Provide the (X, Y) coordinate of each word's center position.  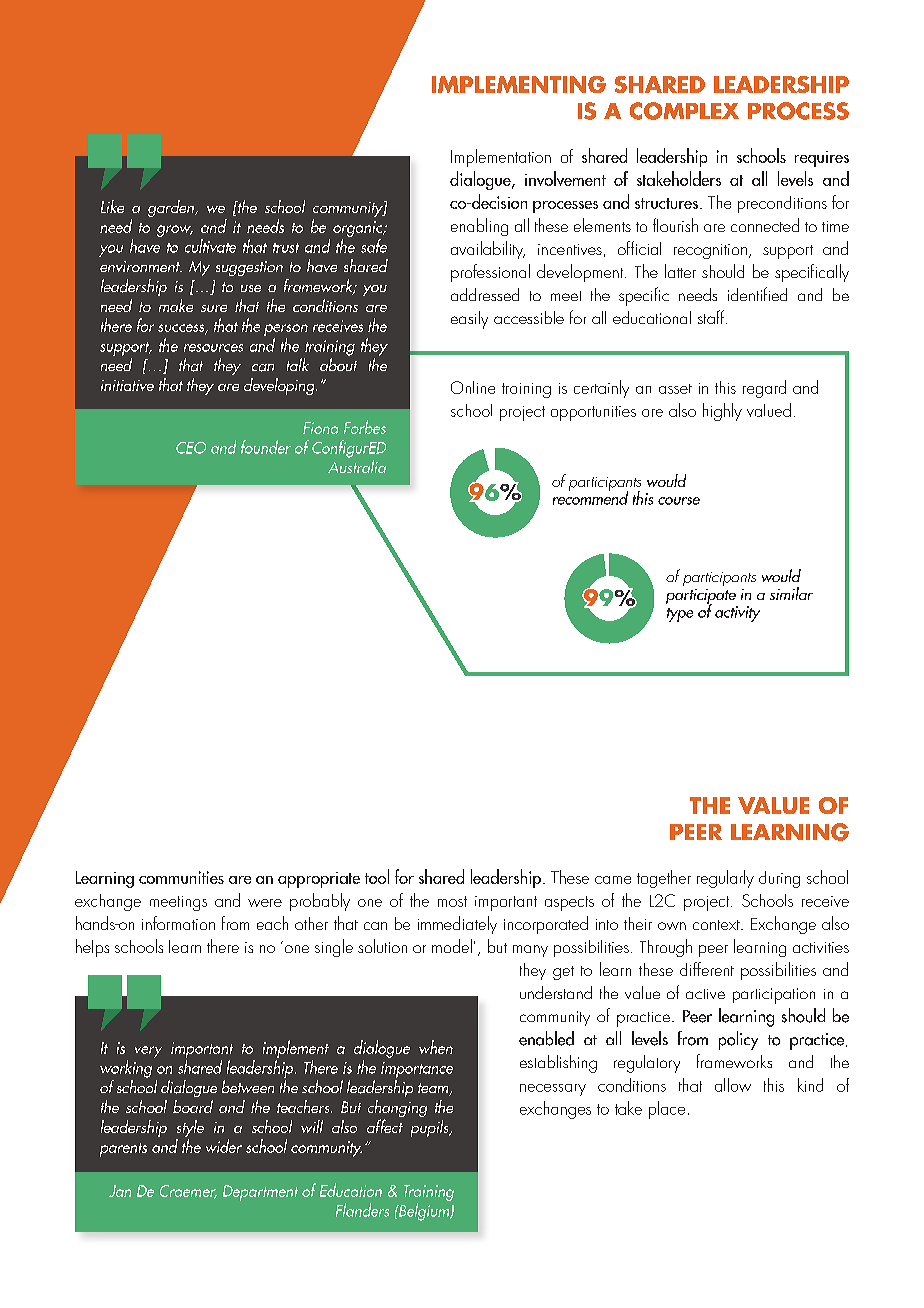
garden (172, 208)
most (452, 901)
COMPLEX (684, 111)
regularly (725, 879)
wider (224, 1146)
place (667, 1110)
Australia (357, 465)
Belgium (424, 1212)
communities (181, 877)
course (679, 501)
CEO (191, 448)
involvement (565, 178)
